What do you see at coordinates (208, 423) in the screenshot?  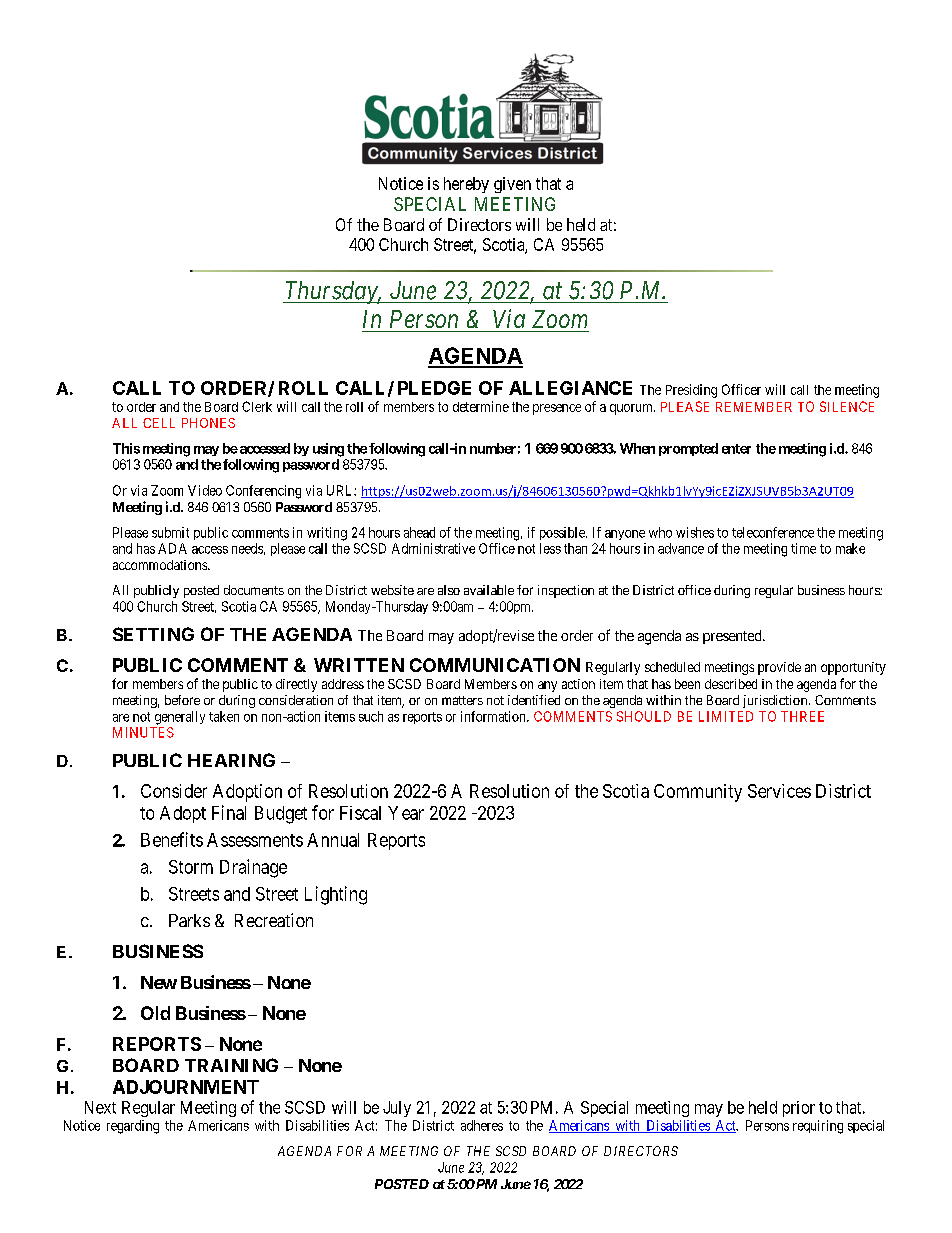 I see `PHONES` at bounding box center [208, 423].
